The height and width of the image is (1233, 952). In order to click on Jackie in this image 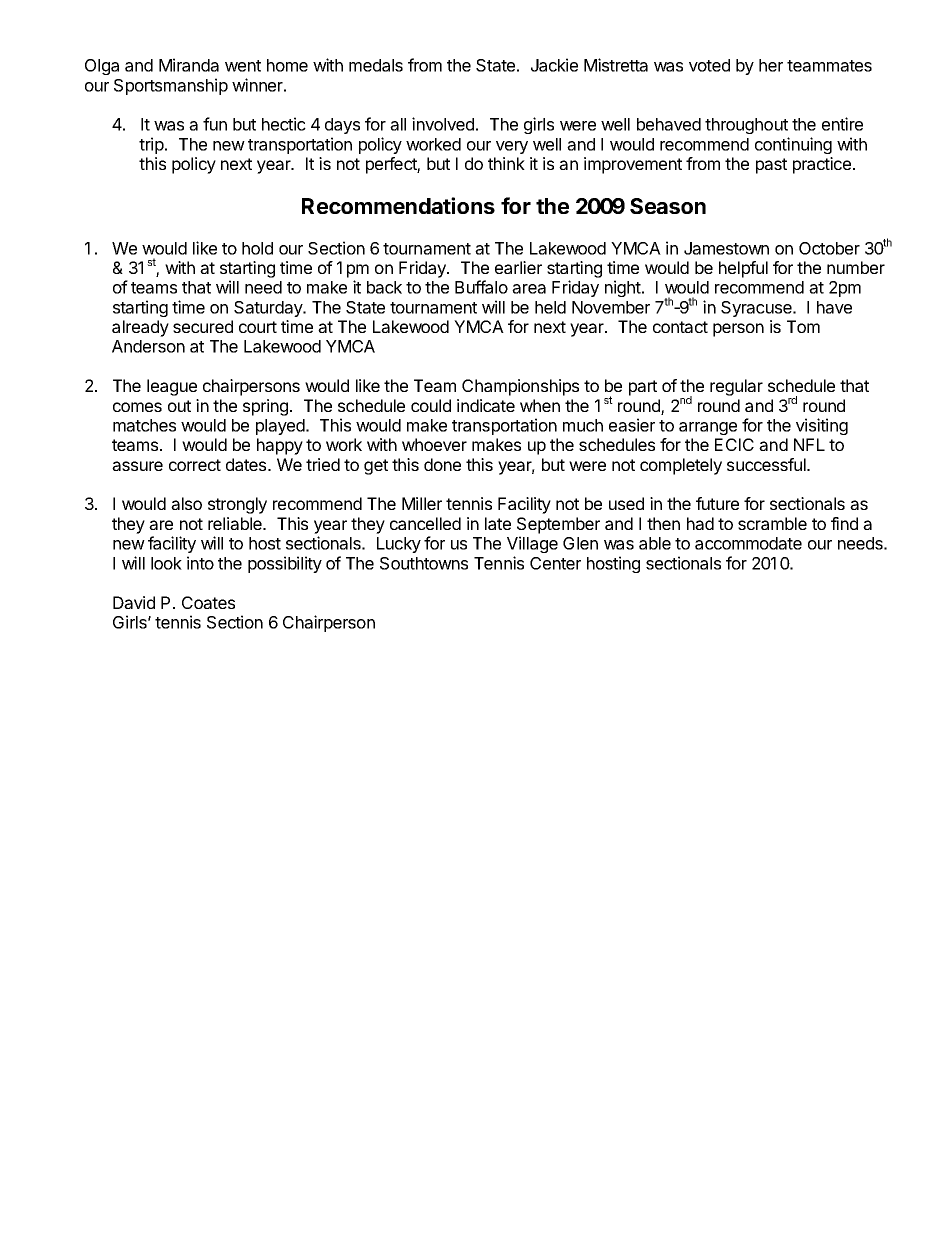, I will do `click(554, 65)`.
